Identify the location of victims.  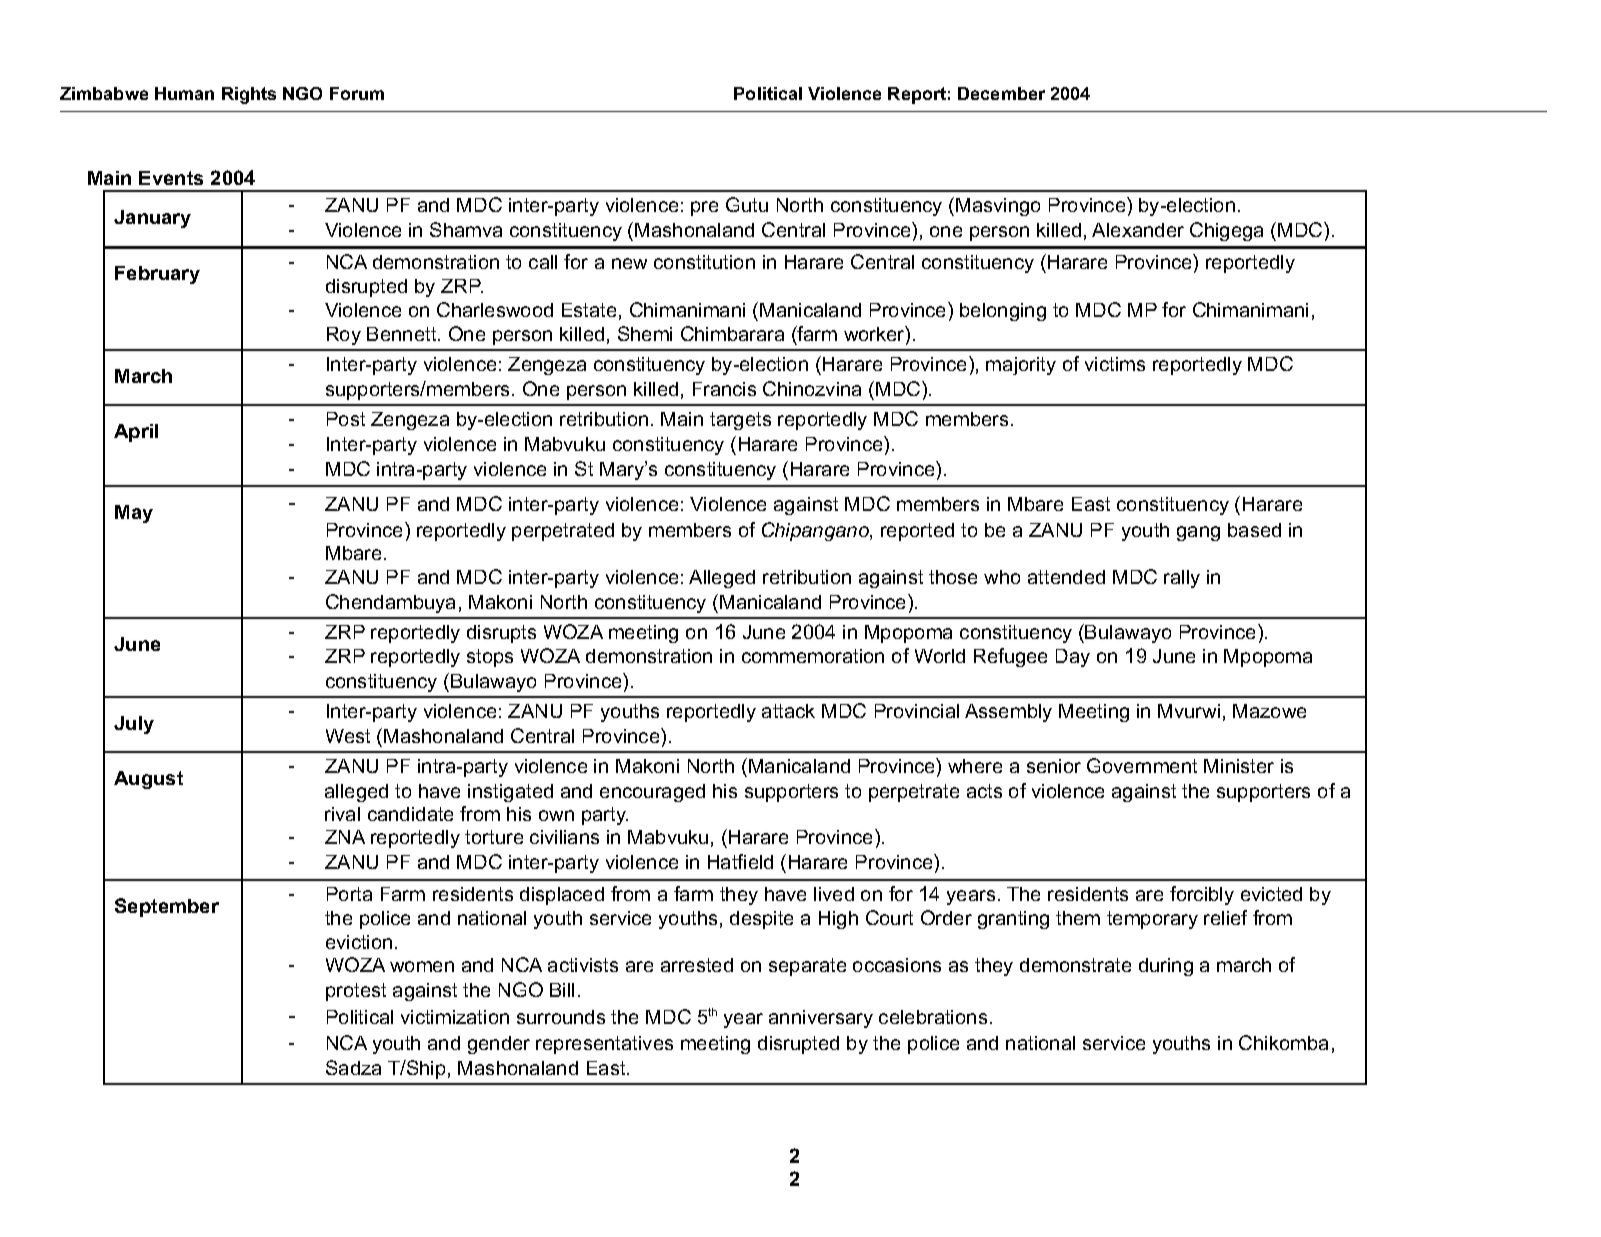
(1115, 364).
